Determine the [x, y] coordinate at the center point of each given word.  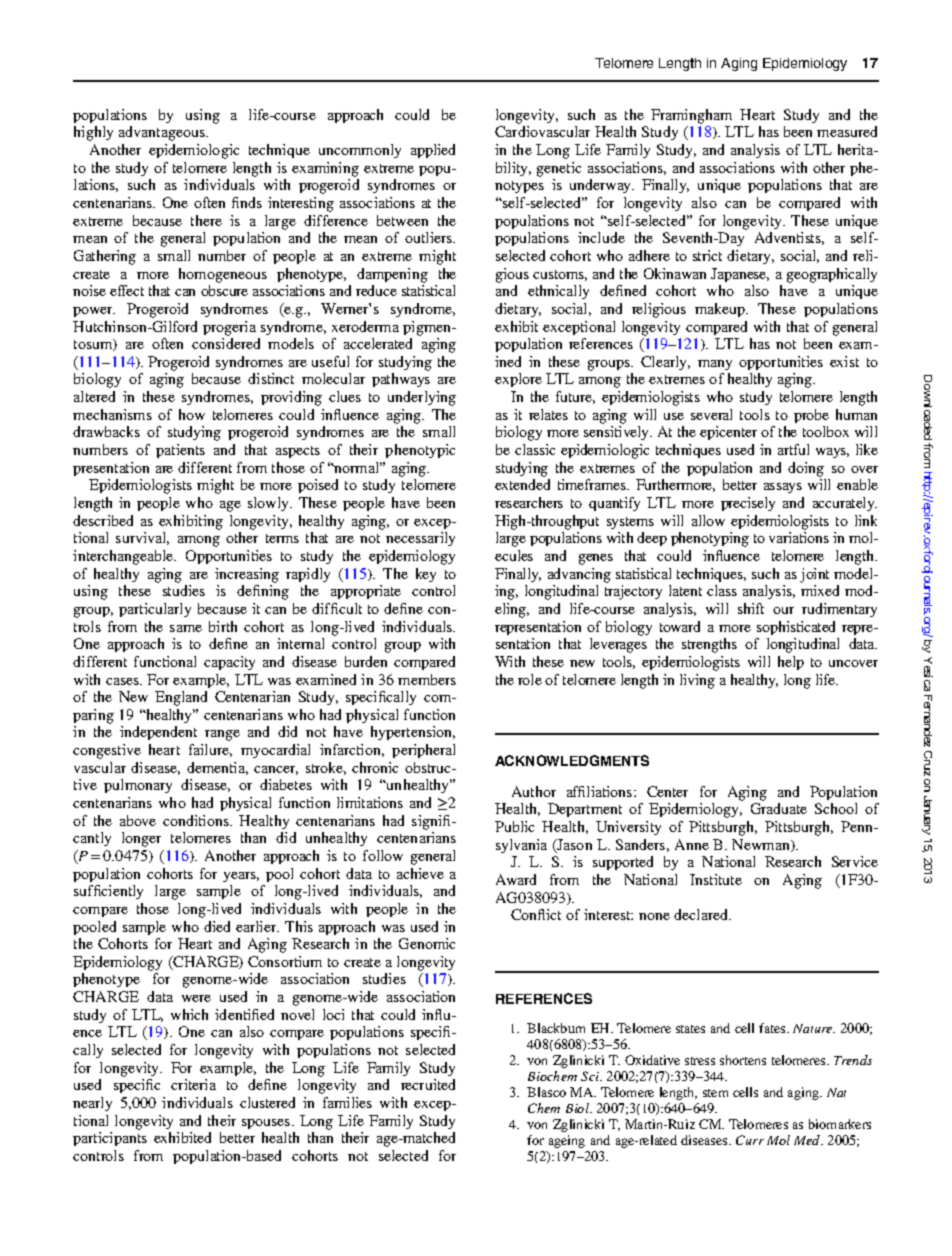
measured [847, 131]
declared [702, 914]
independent [158, 733]
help [791, 663]
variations [799, 537]
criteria [193, 1084]
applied [433, 151]
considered [226, 343]
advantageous [163, 133]
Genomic [427, 943]
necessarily [420, 539]
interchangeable [124, 557]
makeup [721, 310]
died [217, 926]
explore [518, 380]
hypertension [413, 733]
